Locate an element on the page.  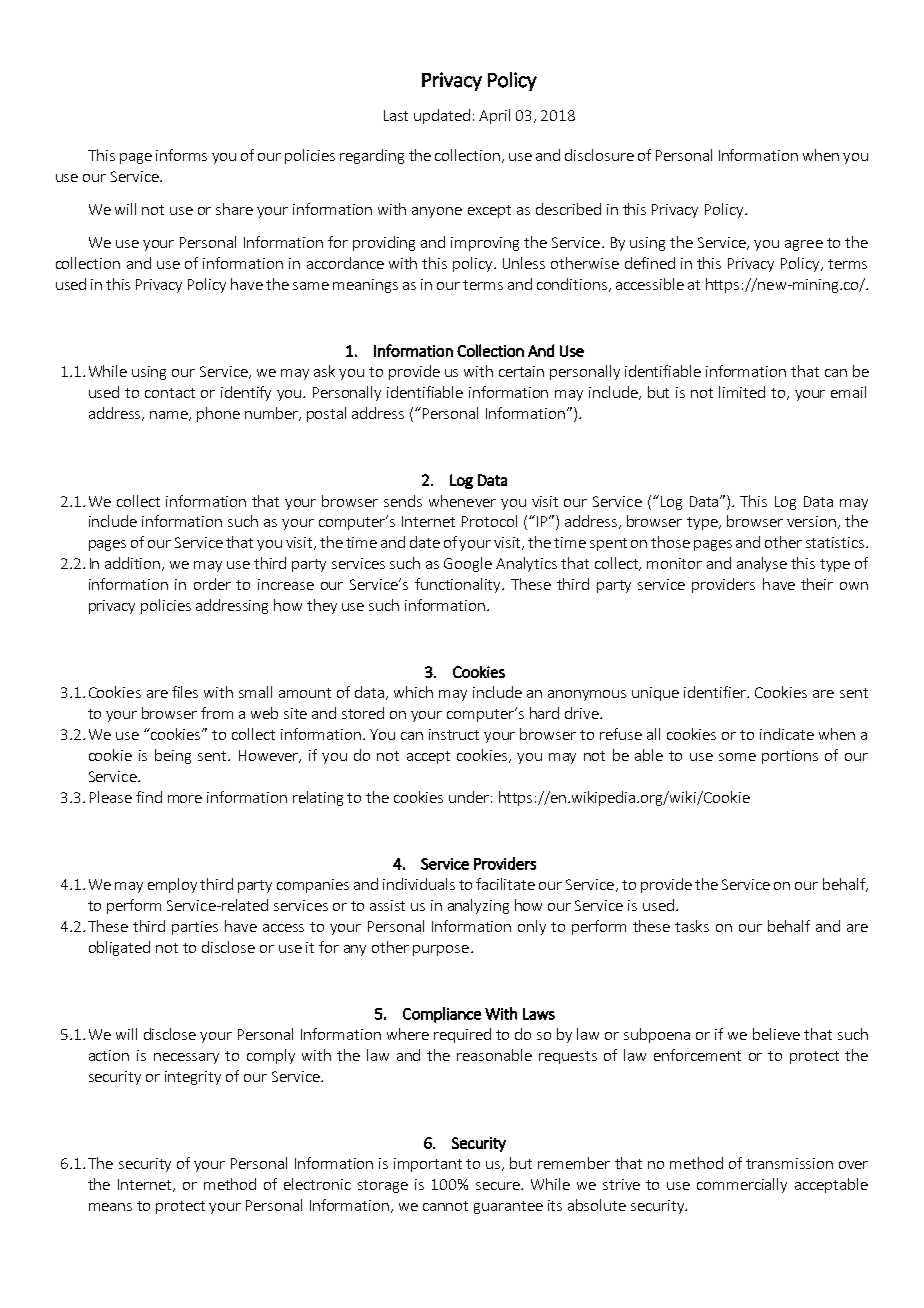
informs is located at coordinates (181, 155).
